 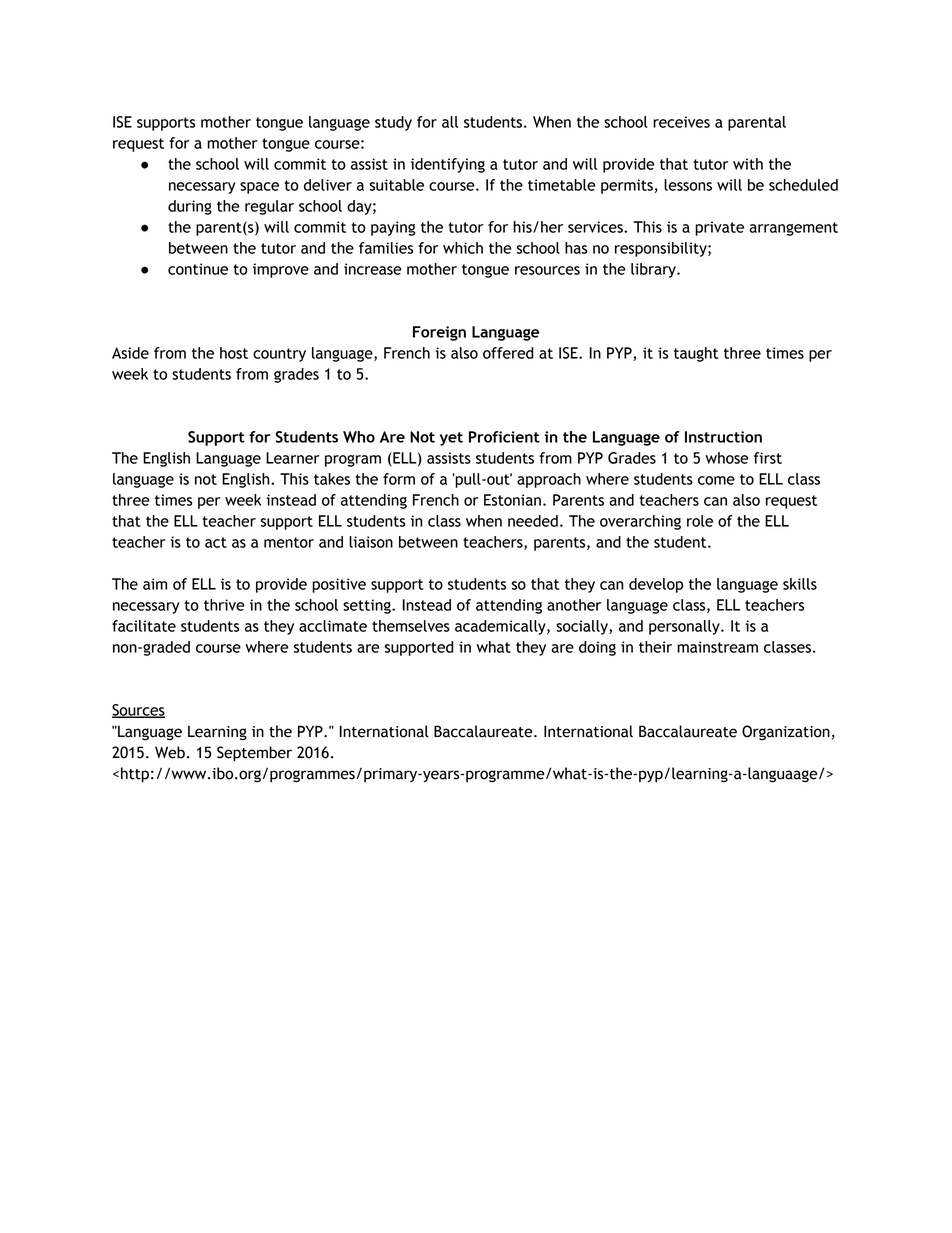 What do you see at coordinates (533, 521) in the screenshot?
I see `needed` at bounding box center [533, 521].
